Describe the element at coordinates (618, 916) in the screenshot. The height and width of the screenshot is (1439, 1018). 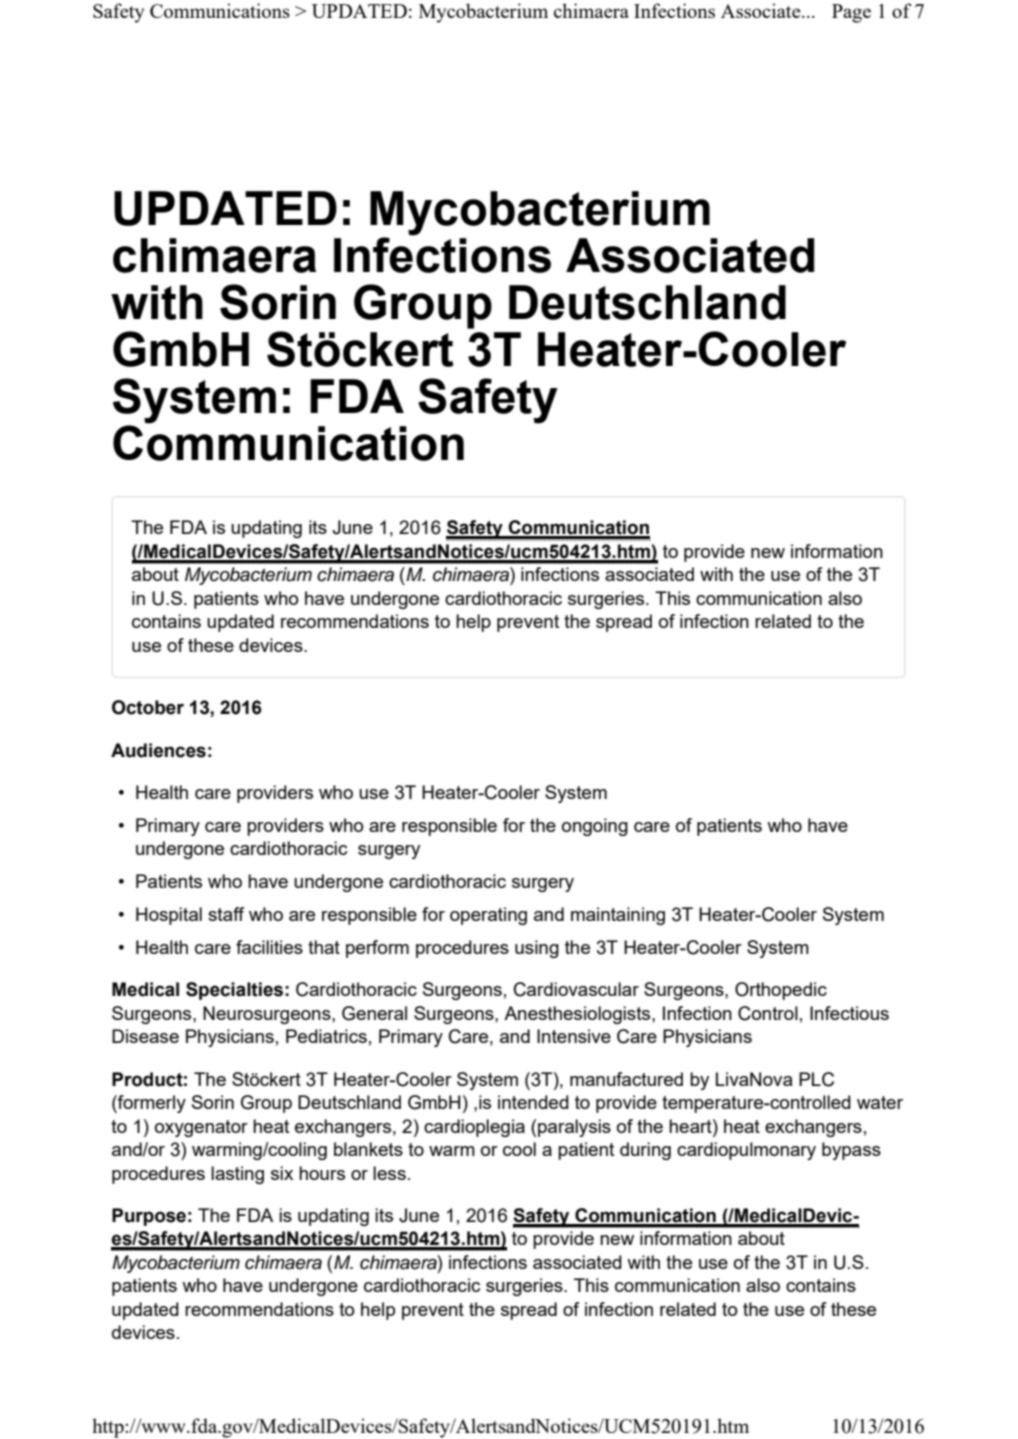
I see `maintaining` at that location.
